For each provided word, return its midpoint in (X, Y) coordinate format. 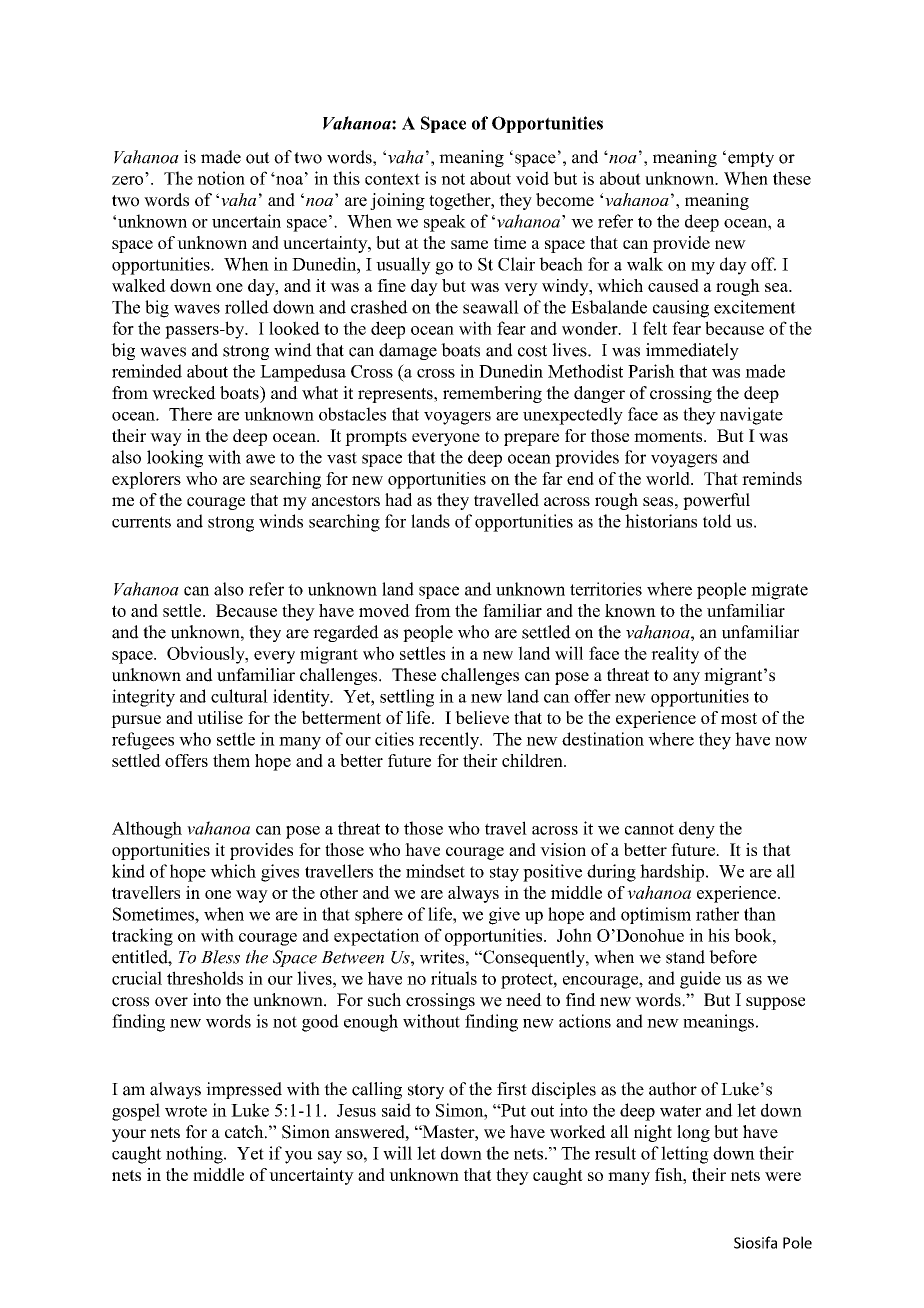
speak (445, 223)
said (396, 1110)
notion (221, 178)
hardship (673, 873)
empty (751, 159)
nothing (195, 1155)
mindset (435, 871)
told (717, 521)
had (398, 500)
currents (141, 522)
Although (147, 830)
